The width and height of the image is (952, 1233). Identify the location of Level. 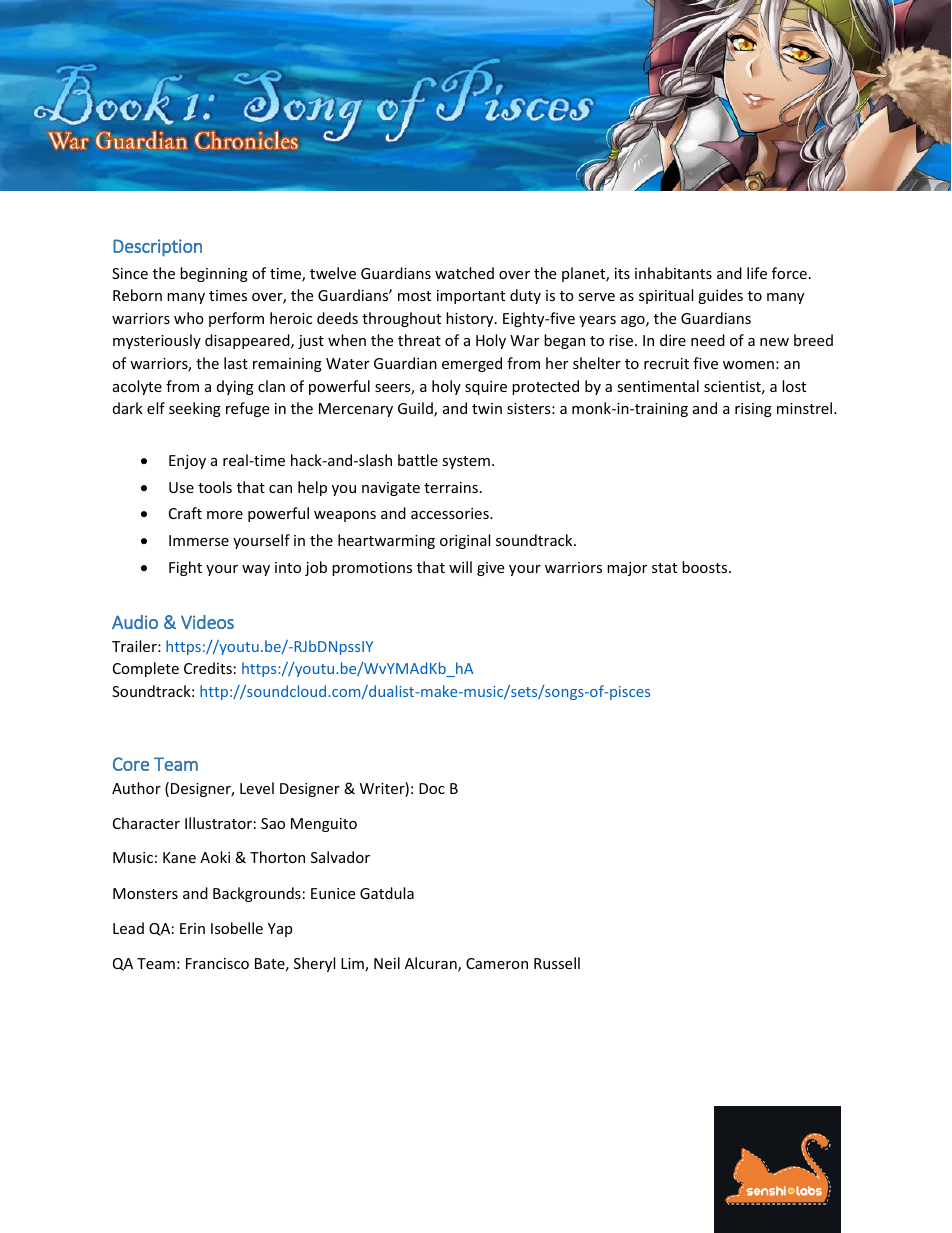
(257, 788).
